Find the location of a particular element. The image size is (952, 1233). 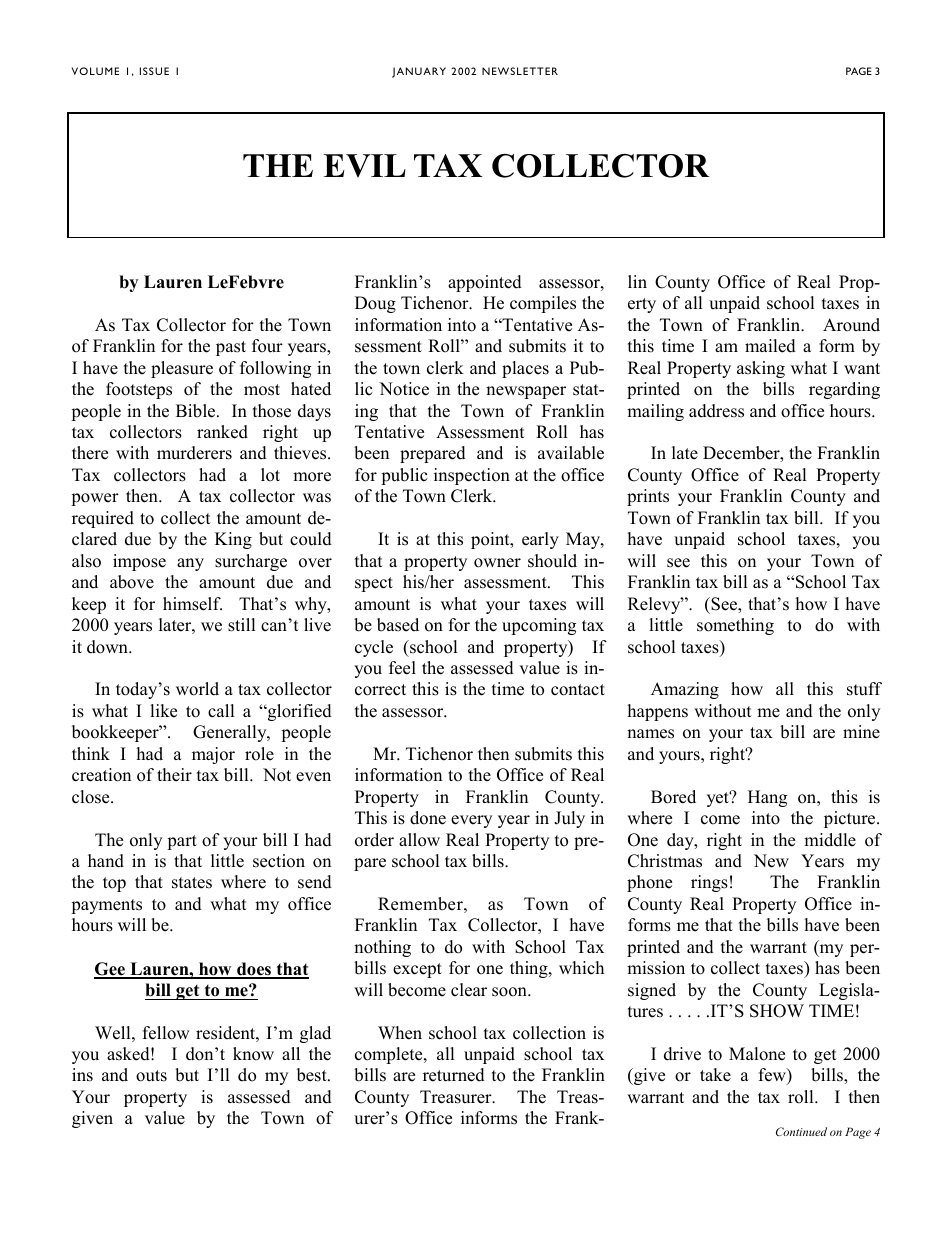

Around is located at coordinates (851, 325).
